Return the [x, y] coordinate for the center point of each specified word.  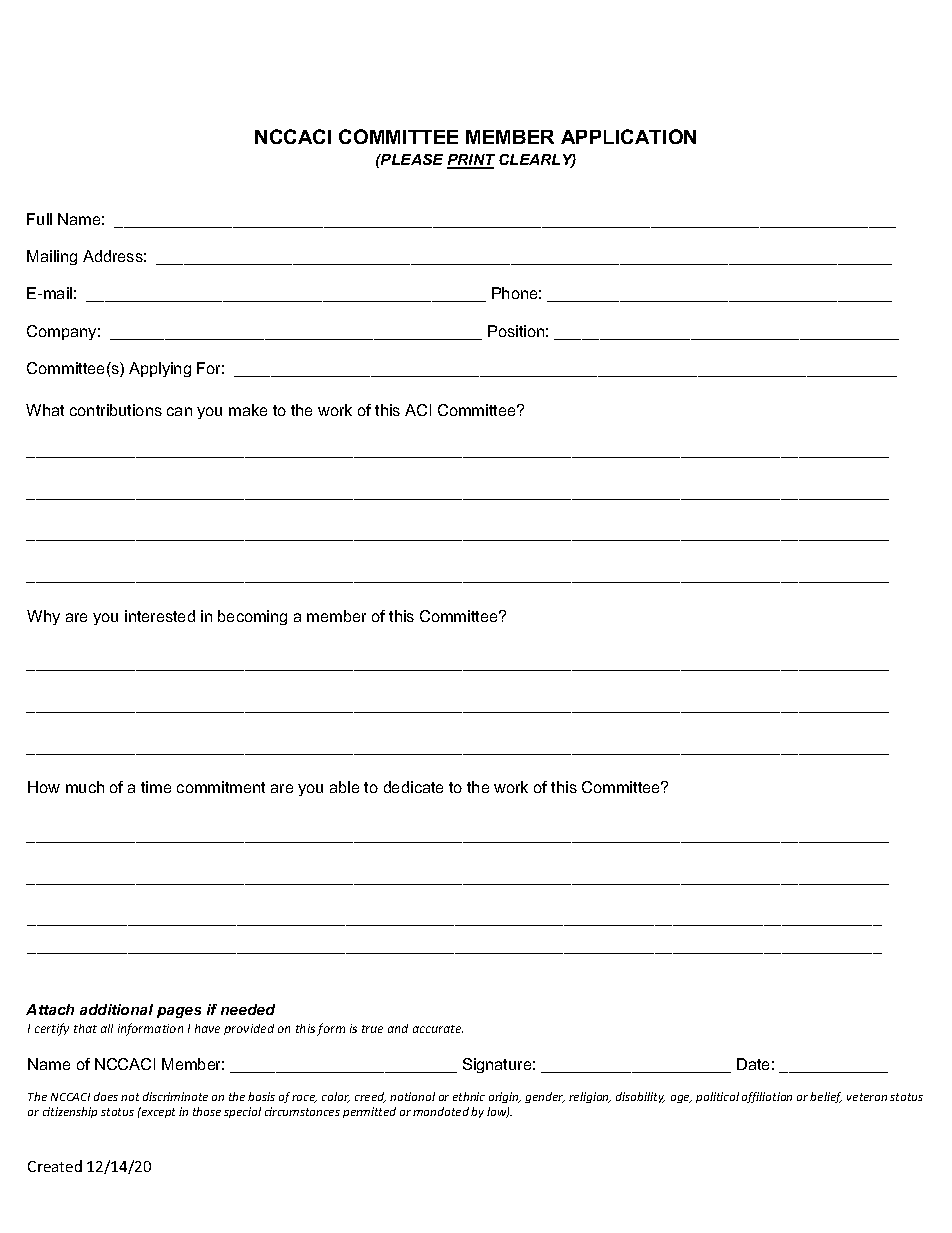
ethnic [469, 1096]
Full [39, 219]
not [130, 1097]
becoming [252, 617]
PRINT [471, 161]
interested [160, 616]
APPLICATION [628, 136]
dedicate [413, 787]
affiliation [767, 1097]
